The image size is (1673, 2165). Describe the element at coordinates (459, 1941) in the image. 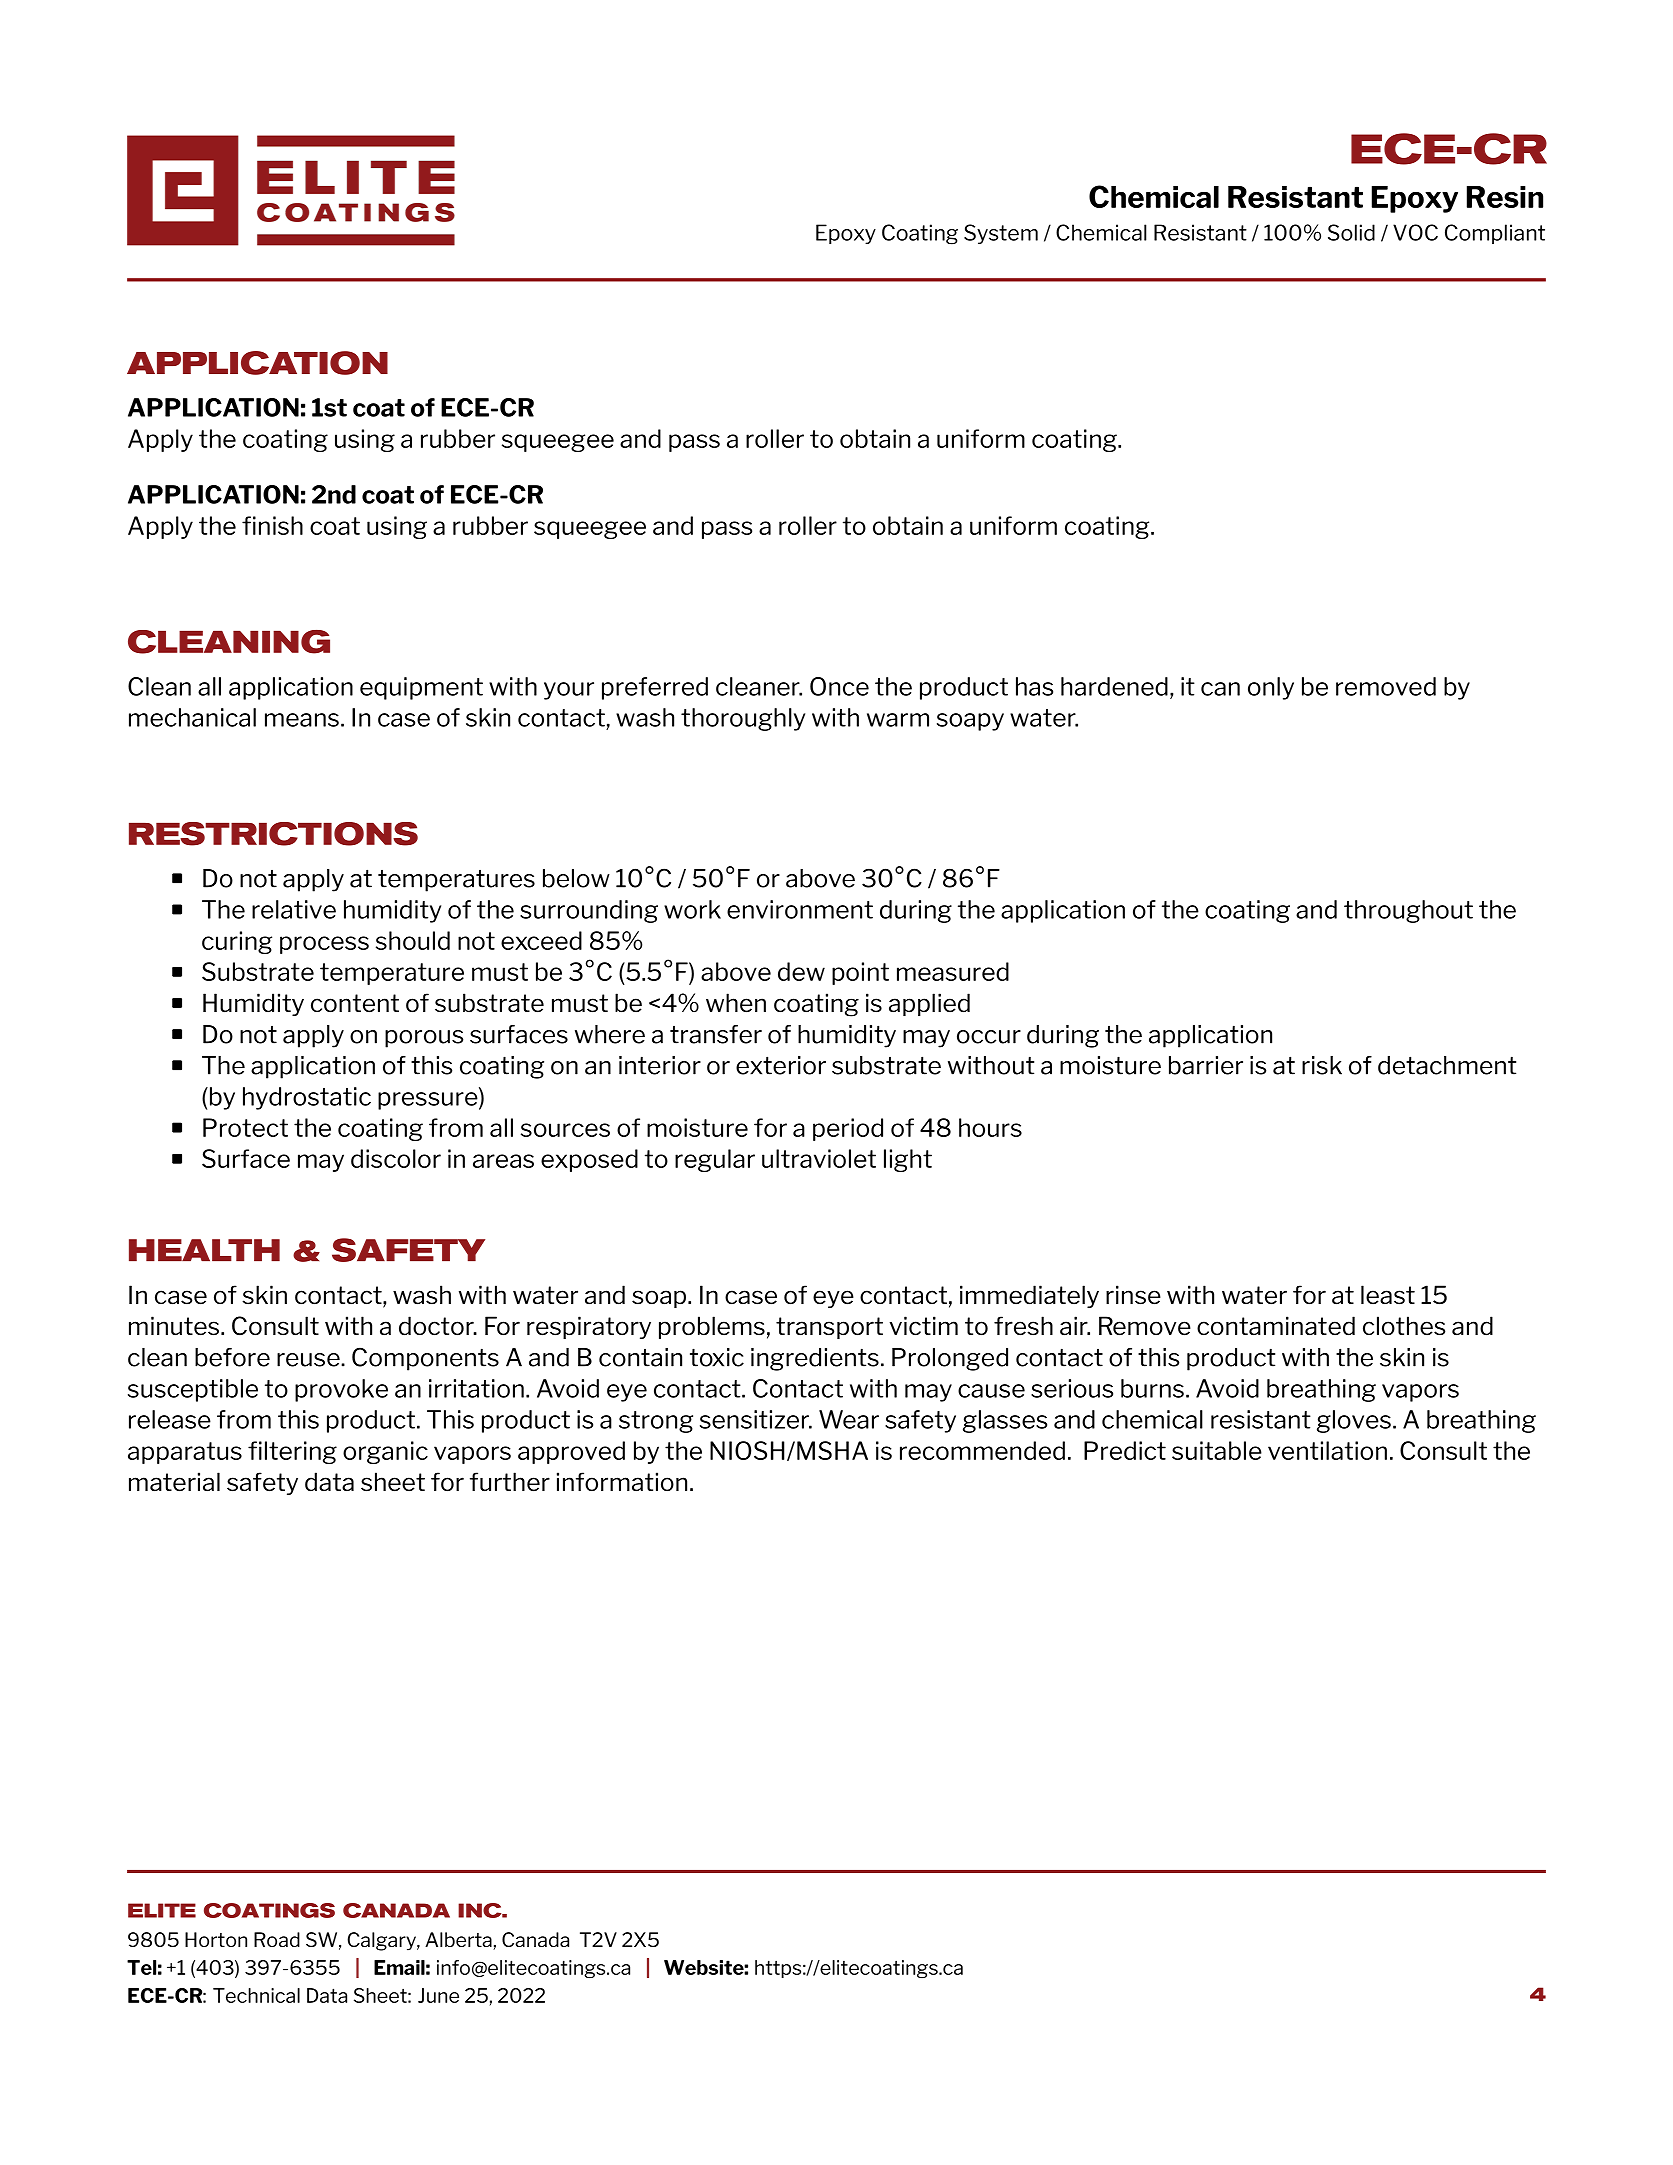

I see `Alberta` at that location.
